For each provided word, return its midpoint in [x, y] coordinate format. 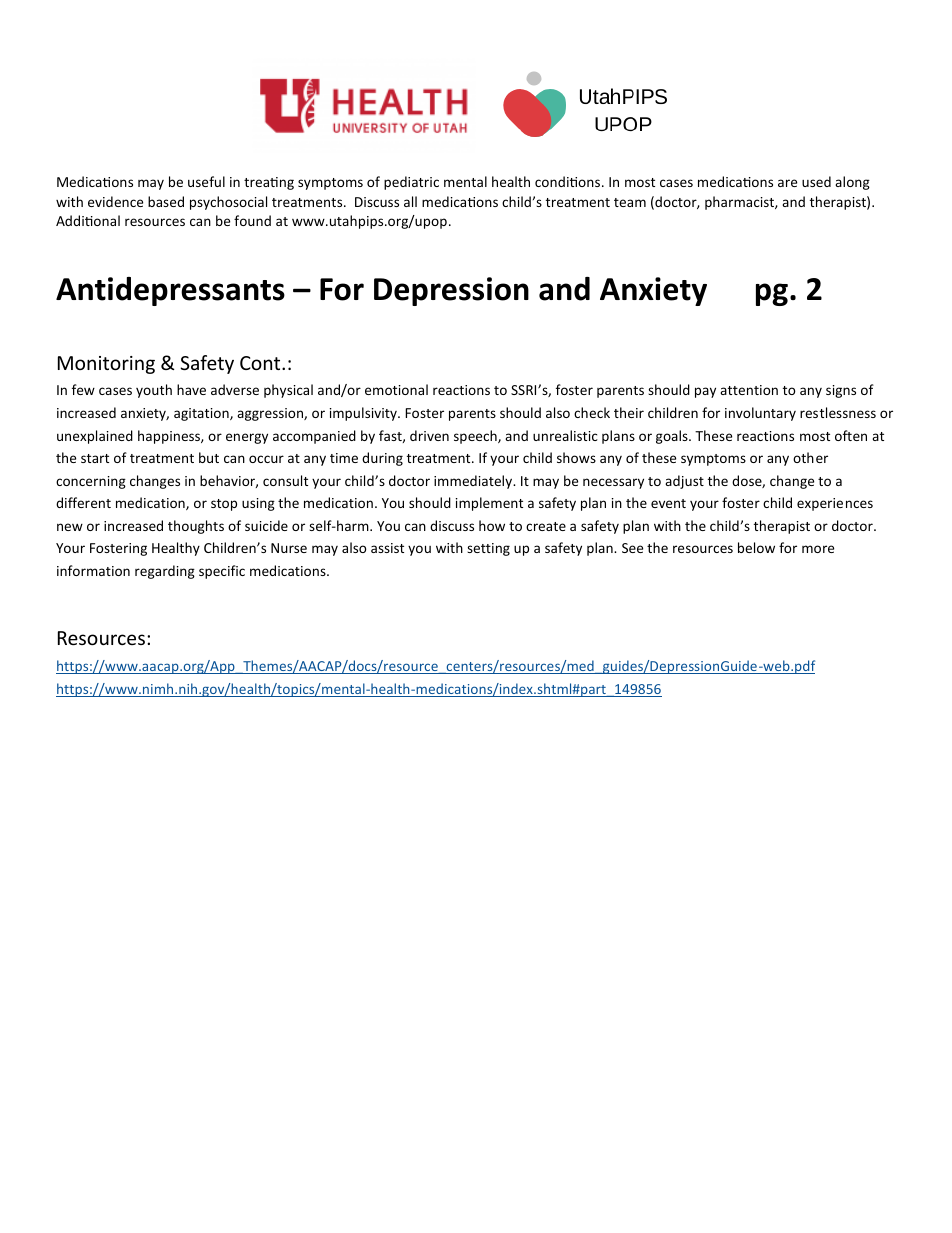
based [166, 201]
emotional [396, 389]
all [410, 201]
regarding [165, 572]
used [816, 181]
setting [488, 549]
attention [749, 390]
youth [154, 391]
